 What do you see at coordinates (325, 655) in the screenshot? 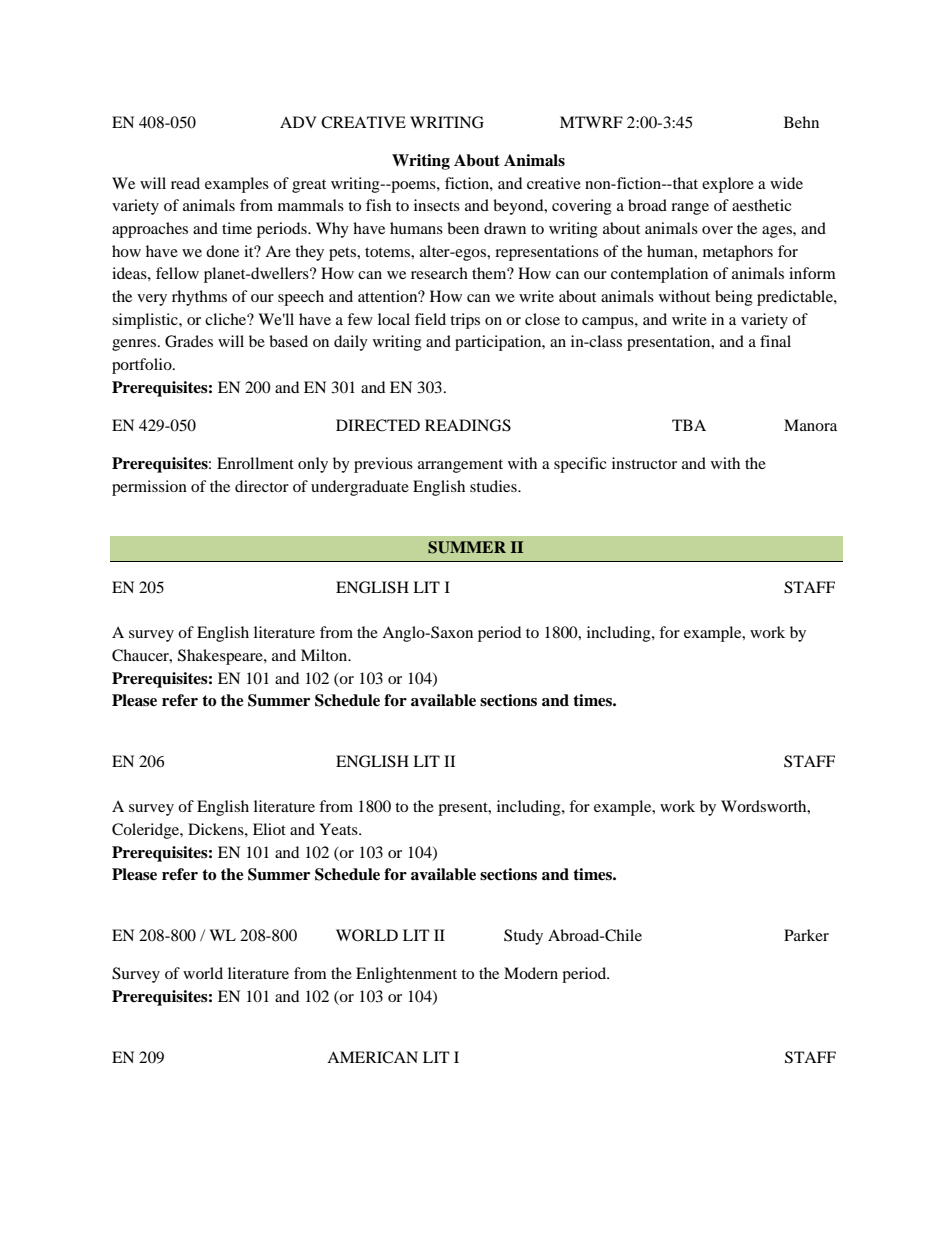
I see `Milton` at bounding box center [325, 655].
